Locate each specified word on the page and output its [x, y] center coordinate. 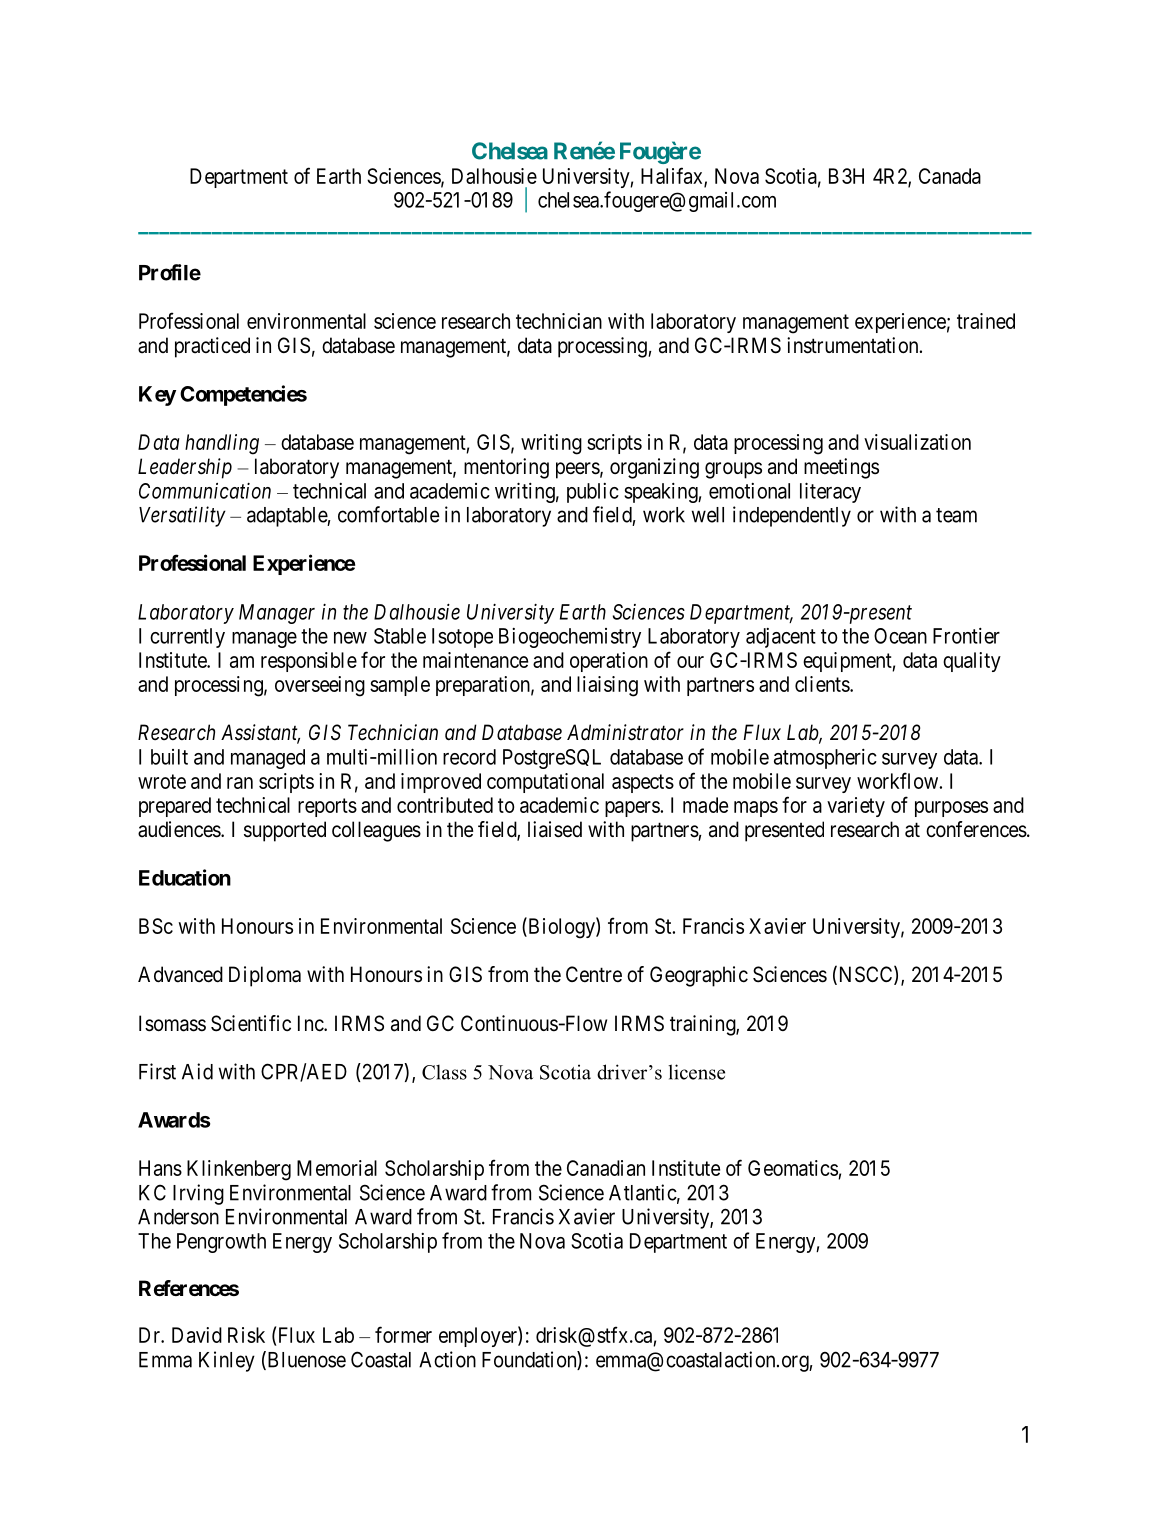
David [197, 1335]
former [403, 1334]
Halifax [673, 176]
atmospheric [825, 759]
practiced [212, 347]
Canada [950, 176]
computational [545, 783]
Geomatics [793, 1169]
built [169, 757]
